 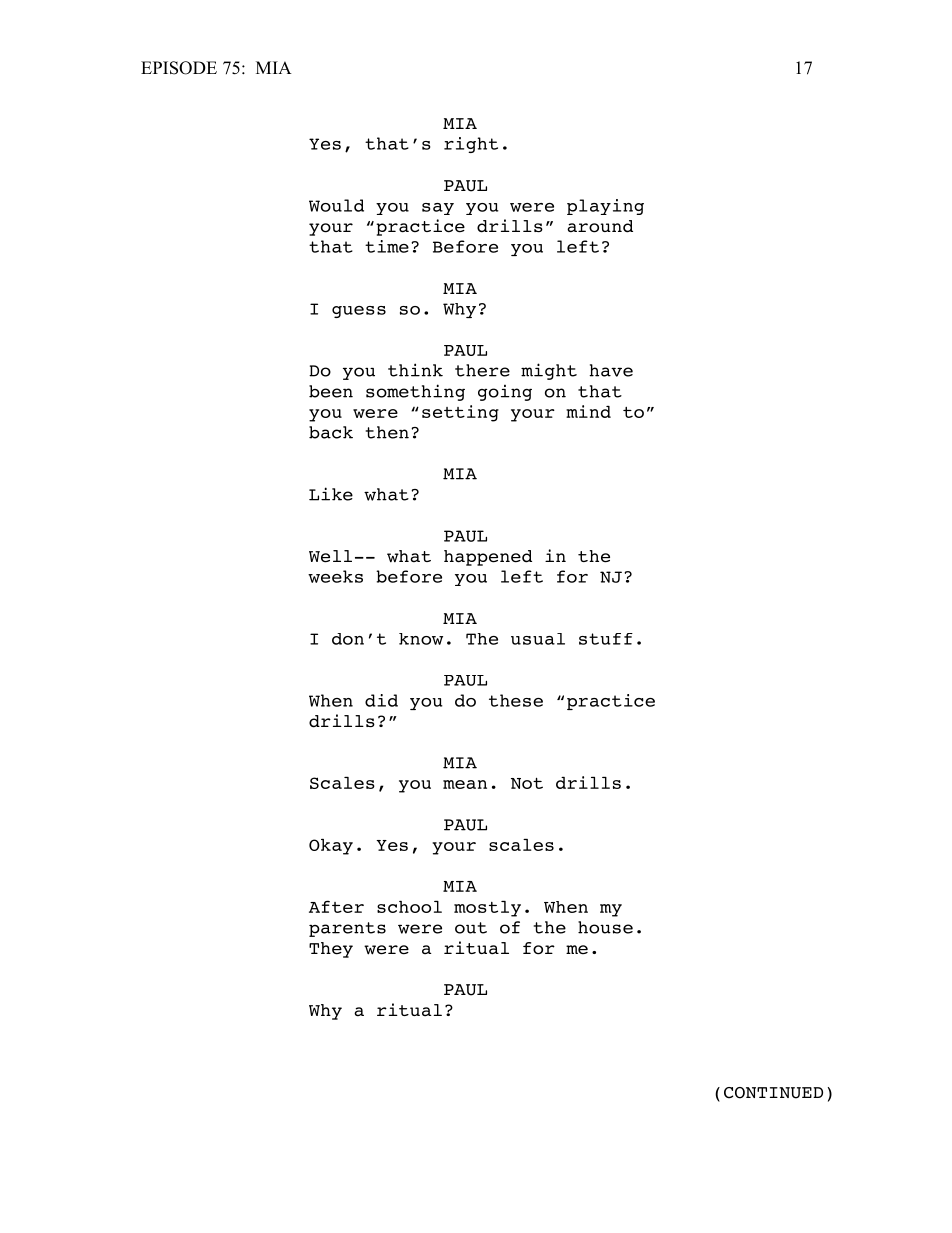 What do you see at coordinates (179, 68) in the screenshot?
I see `EPISODE` at bounding box center [179, 68].
